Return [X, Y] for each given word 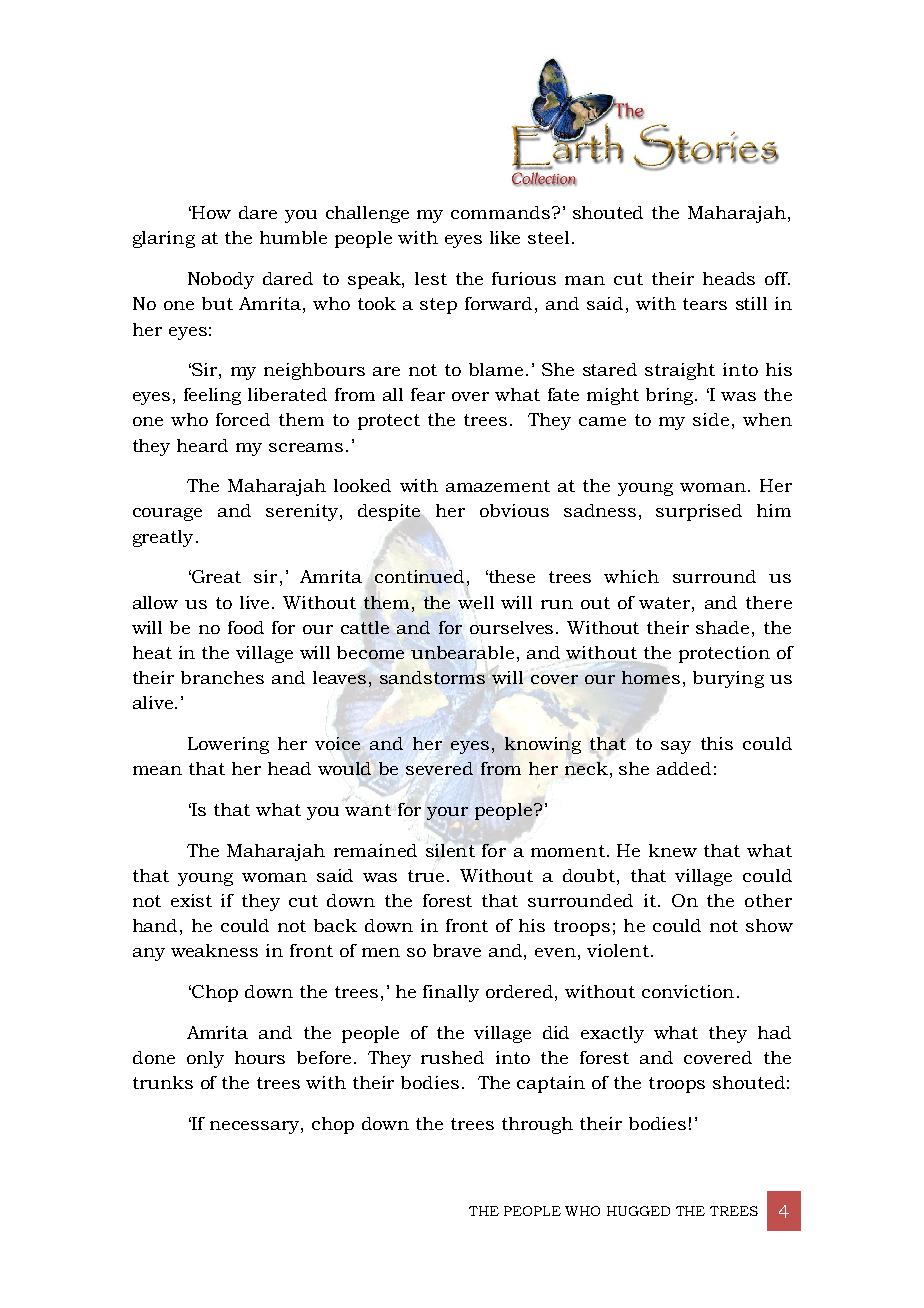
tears [705, 304]
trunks [163, 1082]
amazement [498, 486]
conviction [688, 991]
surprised [699, 512]
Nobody [221, 280]
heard [202, 445]
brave [457, 950]
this [717, 743]
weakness [214, 950]
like [505, 237]
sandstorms [432, 677]
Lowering [228, 745]
